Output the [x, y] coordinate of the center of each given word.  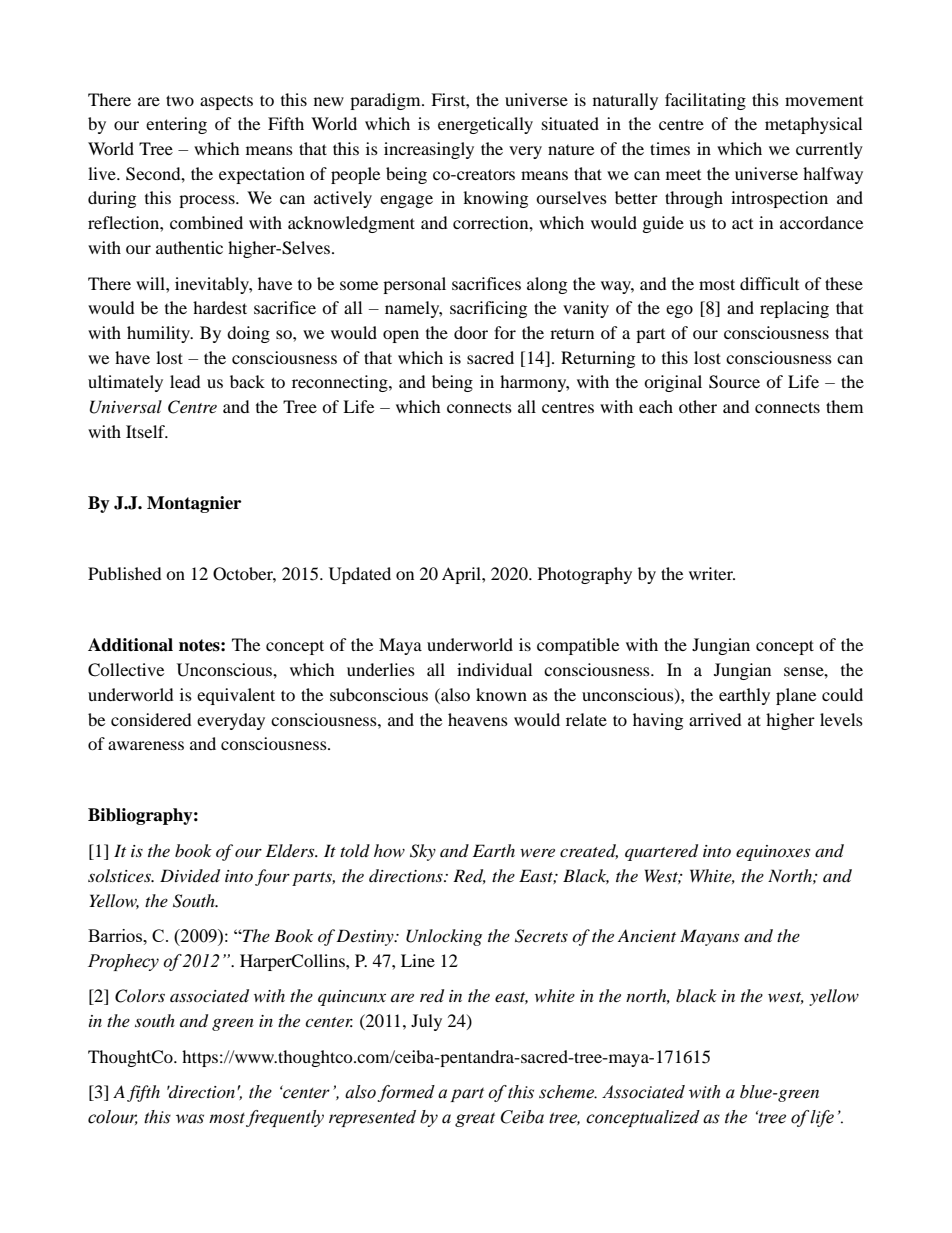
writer [712, 573]
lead [185, 381]
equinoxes [773, 853]
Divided [190, 876]
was [190, 1119]
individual [494, 669]
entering [176, 125]
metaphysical [813, 125]
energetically [485, 125]
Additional [130, 645]
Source [734, 382]
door [471, 332]
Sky [423, 852]
